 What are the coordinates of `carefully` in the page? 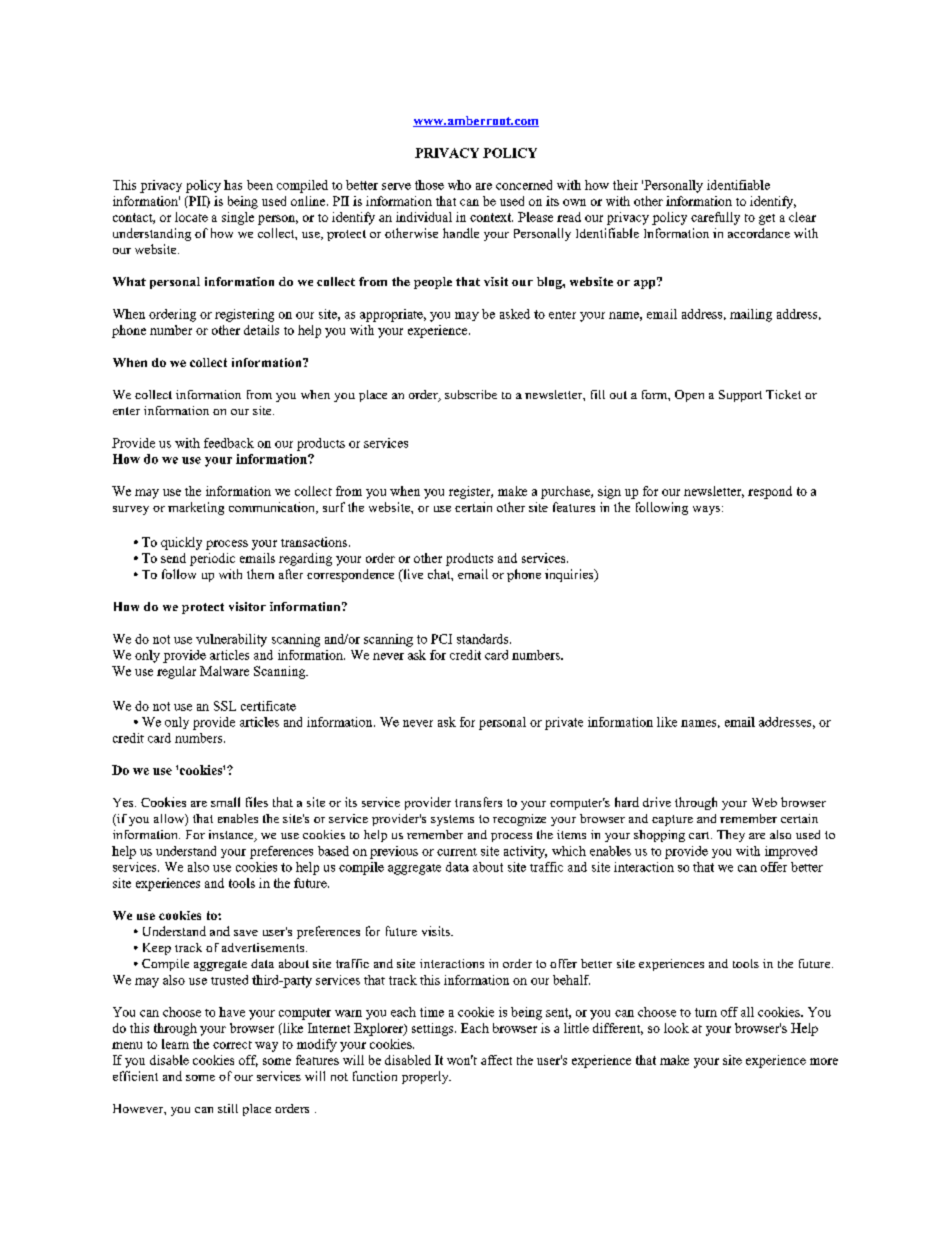 It's located at (715, 218).
